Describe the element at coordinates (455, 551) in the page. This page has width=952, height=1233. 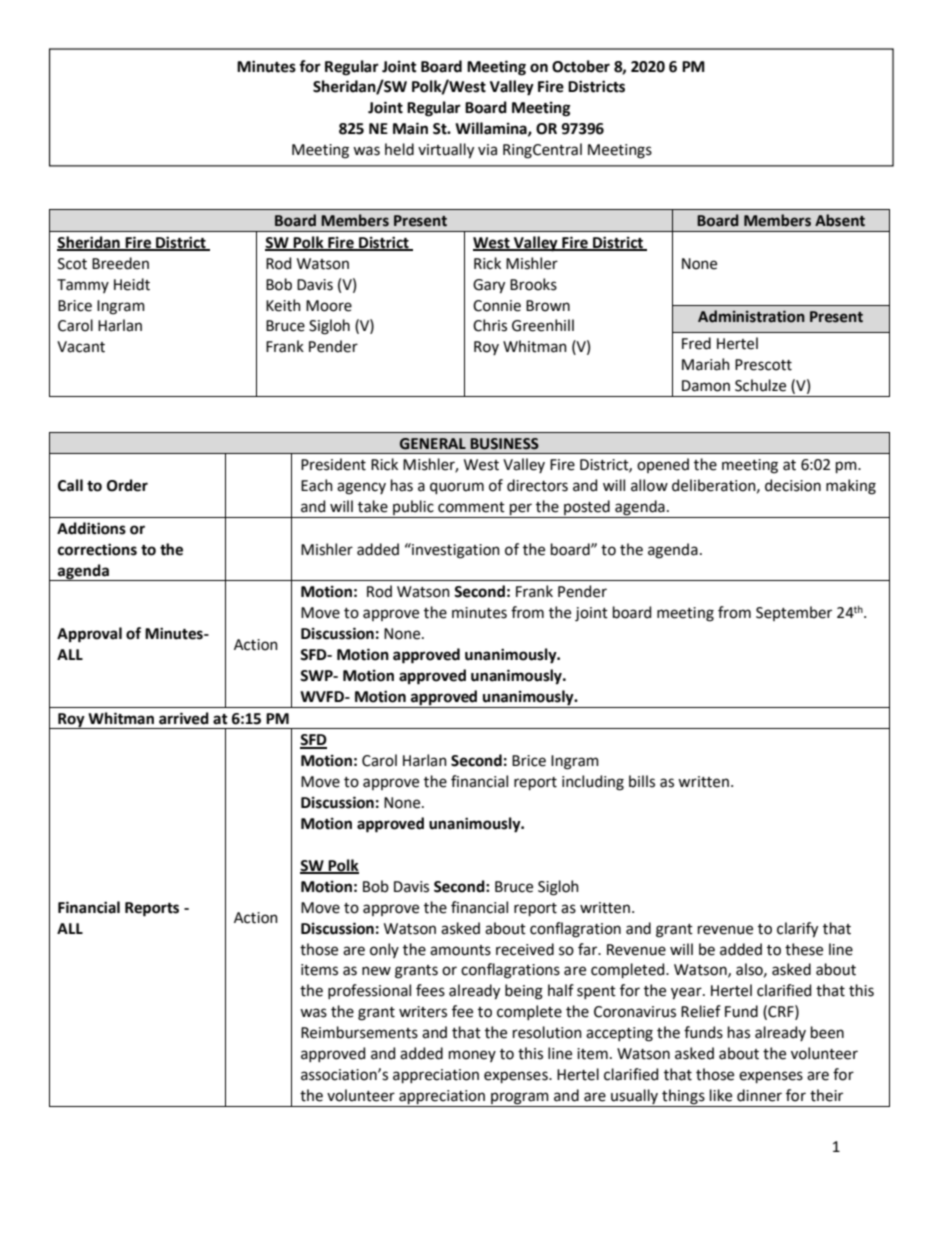
I see `investigation` at that location.
